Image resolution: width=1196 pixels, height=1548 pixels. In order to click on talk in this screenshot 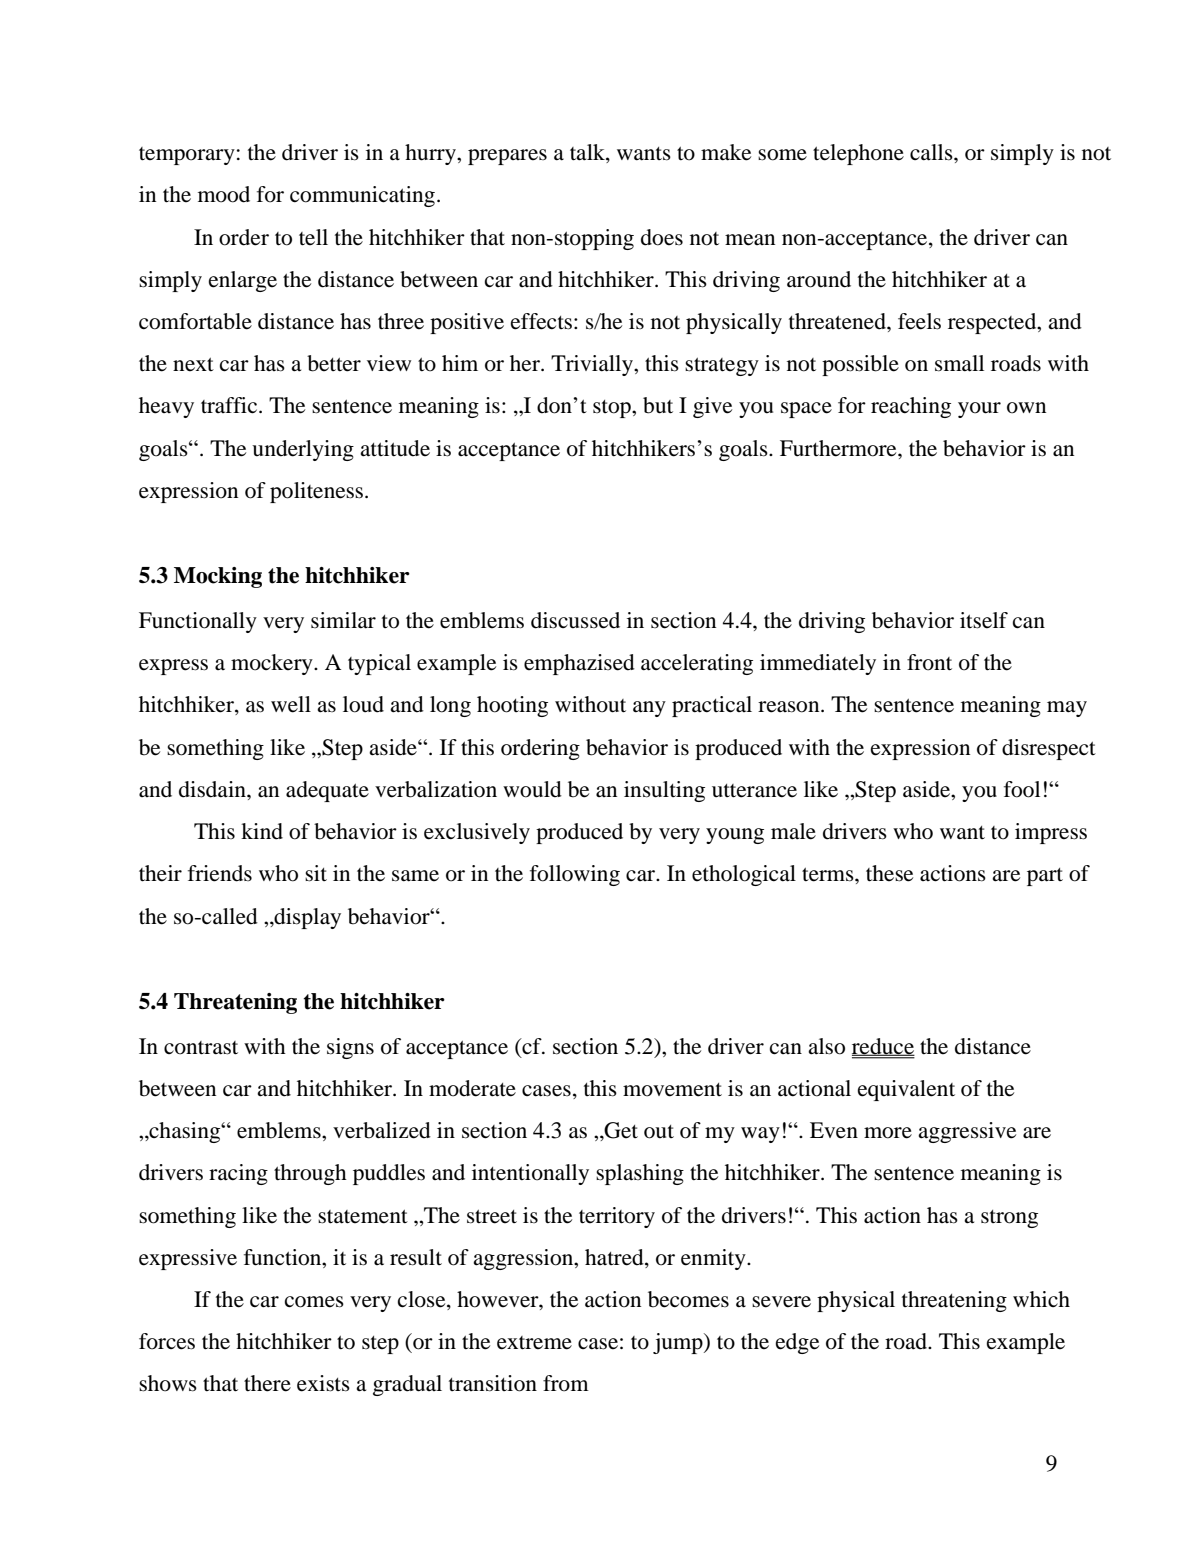, I will do `click(588, 153)`.
